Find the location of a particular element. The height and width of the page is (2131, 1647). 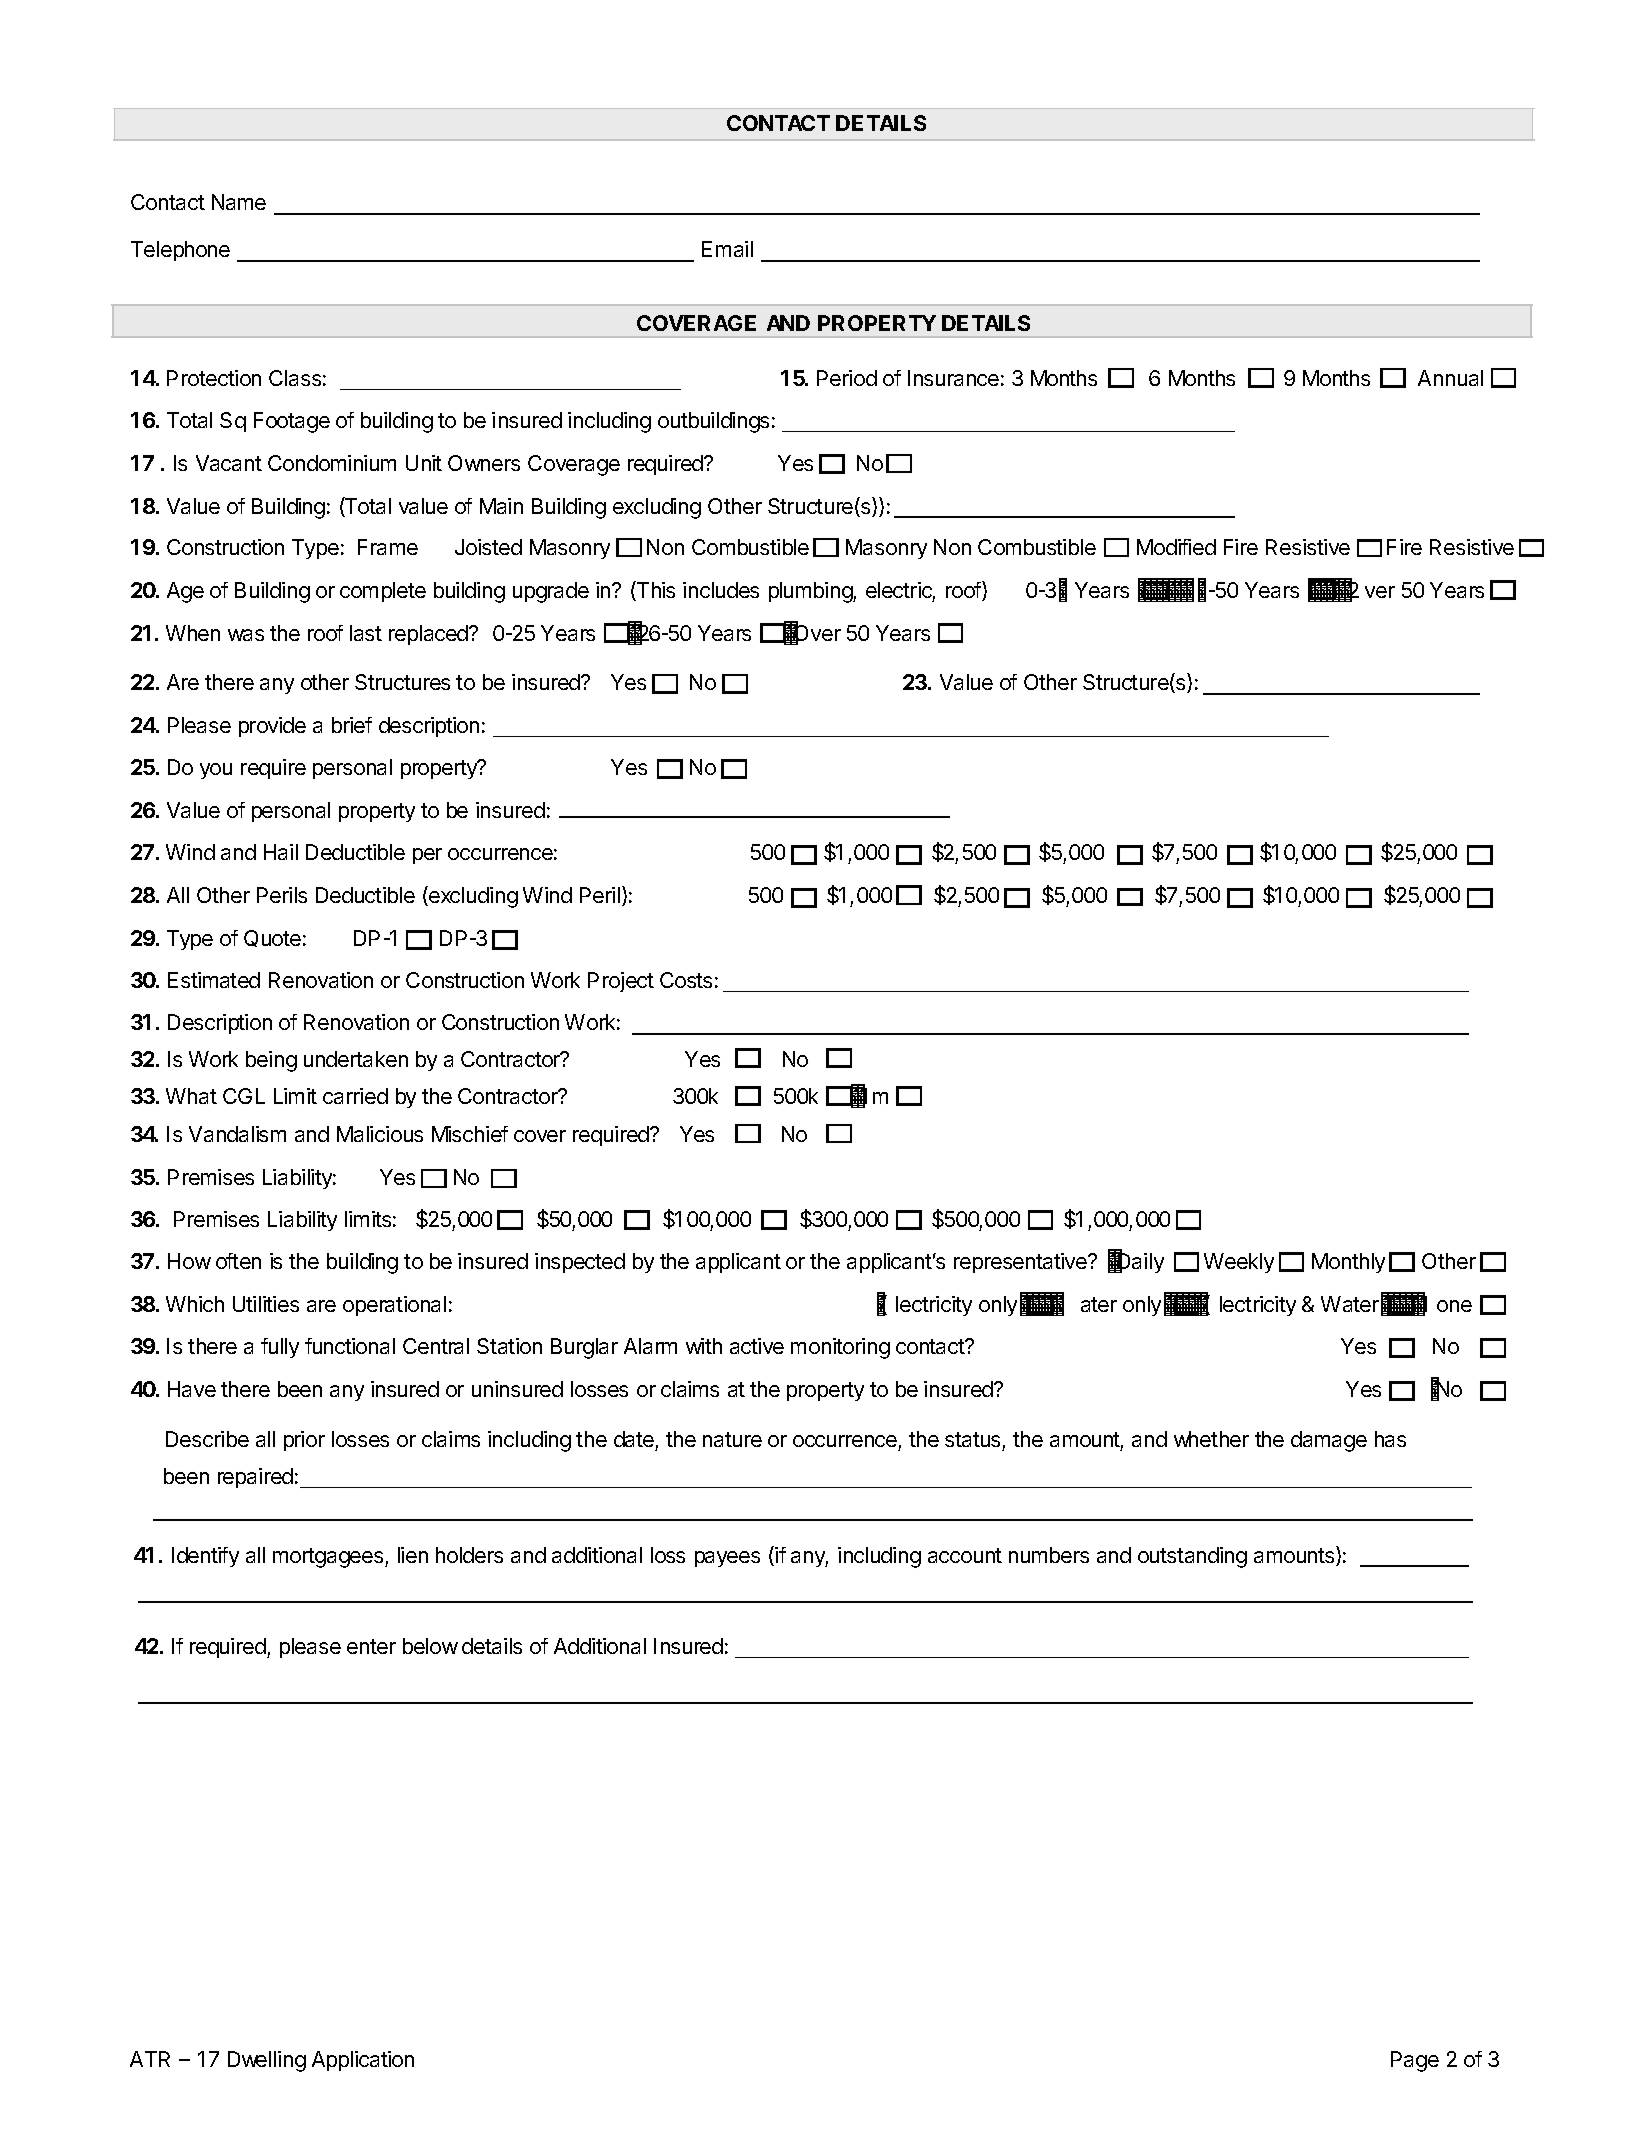

enter is located at coordinates (371, 1646).
